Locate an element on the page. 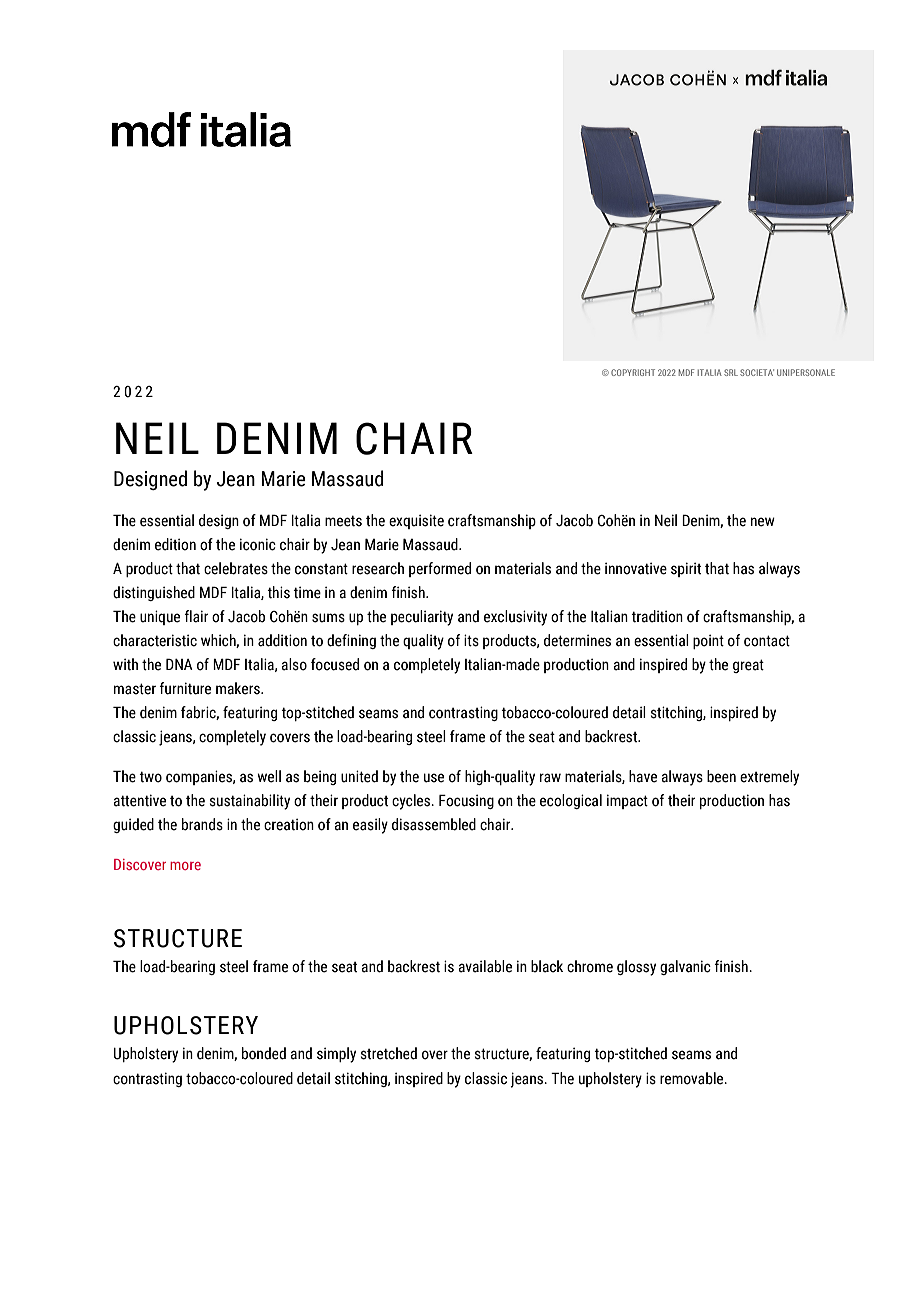 This image has height=1308, width=924. bonded is located at coordinates (264, 1053).
